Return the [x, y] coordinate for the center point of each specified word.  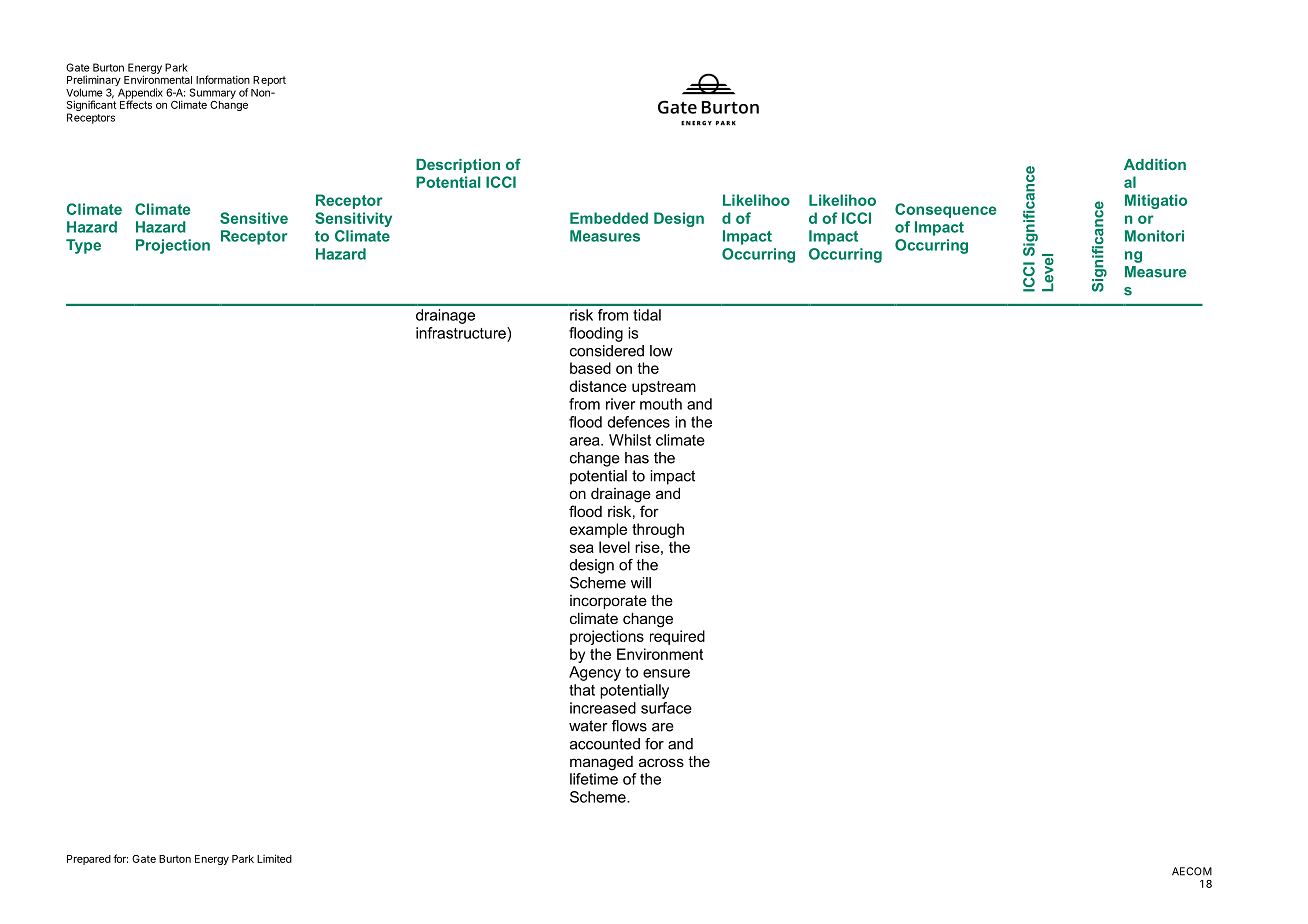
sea [582, 548]
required [677, 637]
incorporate [608, 602]
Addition [1155, 164]
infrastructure [462, 333]
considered [607, 351]
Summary [213, 93]
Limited [274, 858]
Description [458, 166]
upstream [664, 388]
